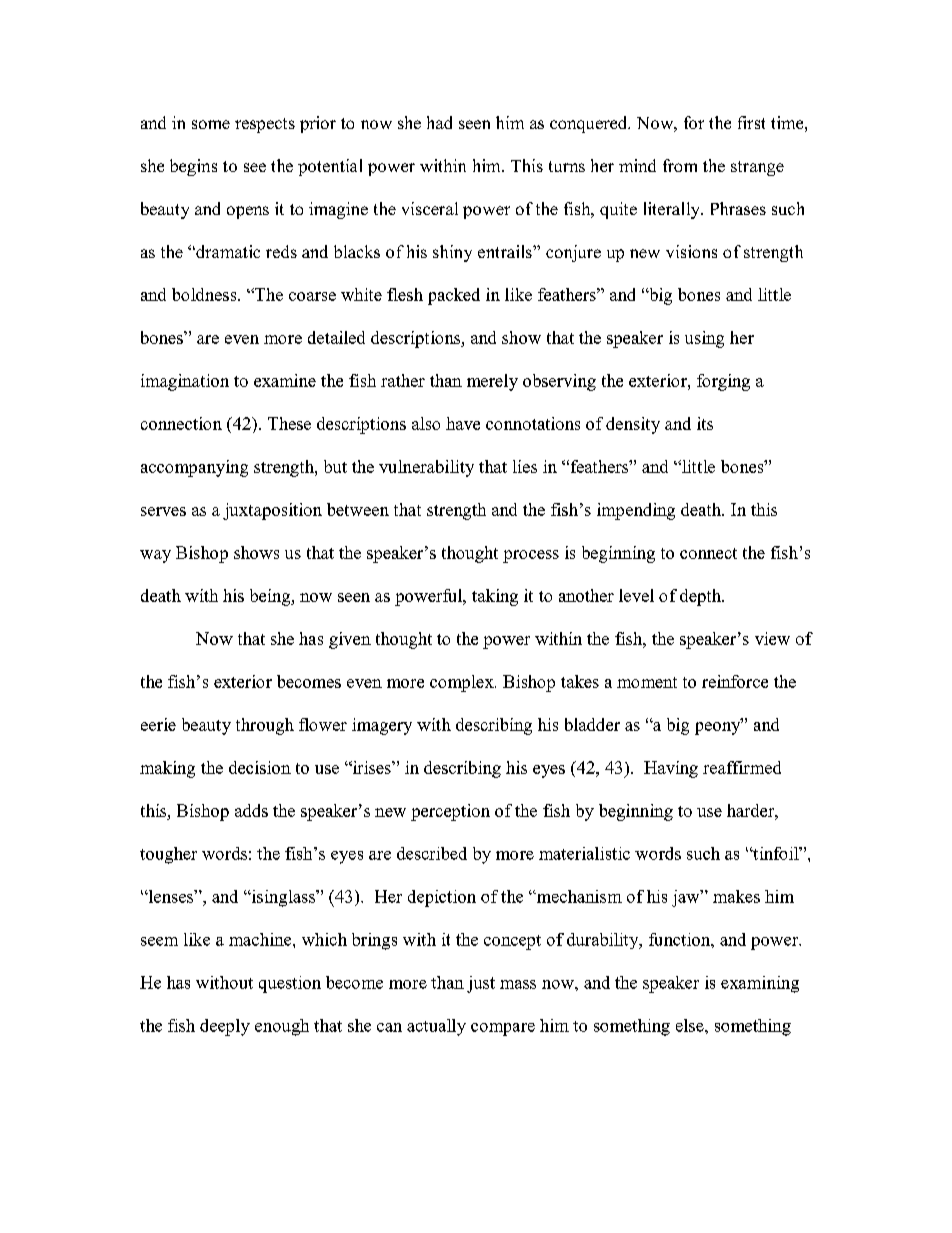 The image size is (952, 1233). What do you see at coordinates (680, 165) in the screenshot?
I see `from` at bounding box center [680, 165].
